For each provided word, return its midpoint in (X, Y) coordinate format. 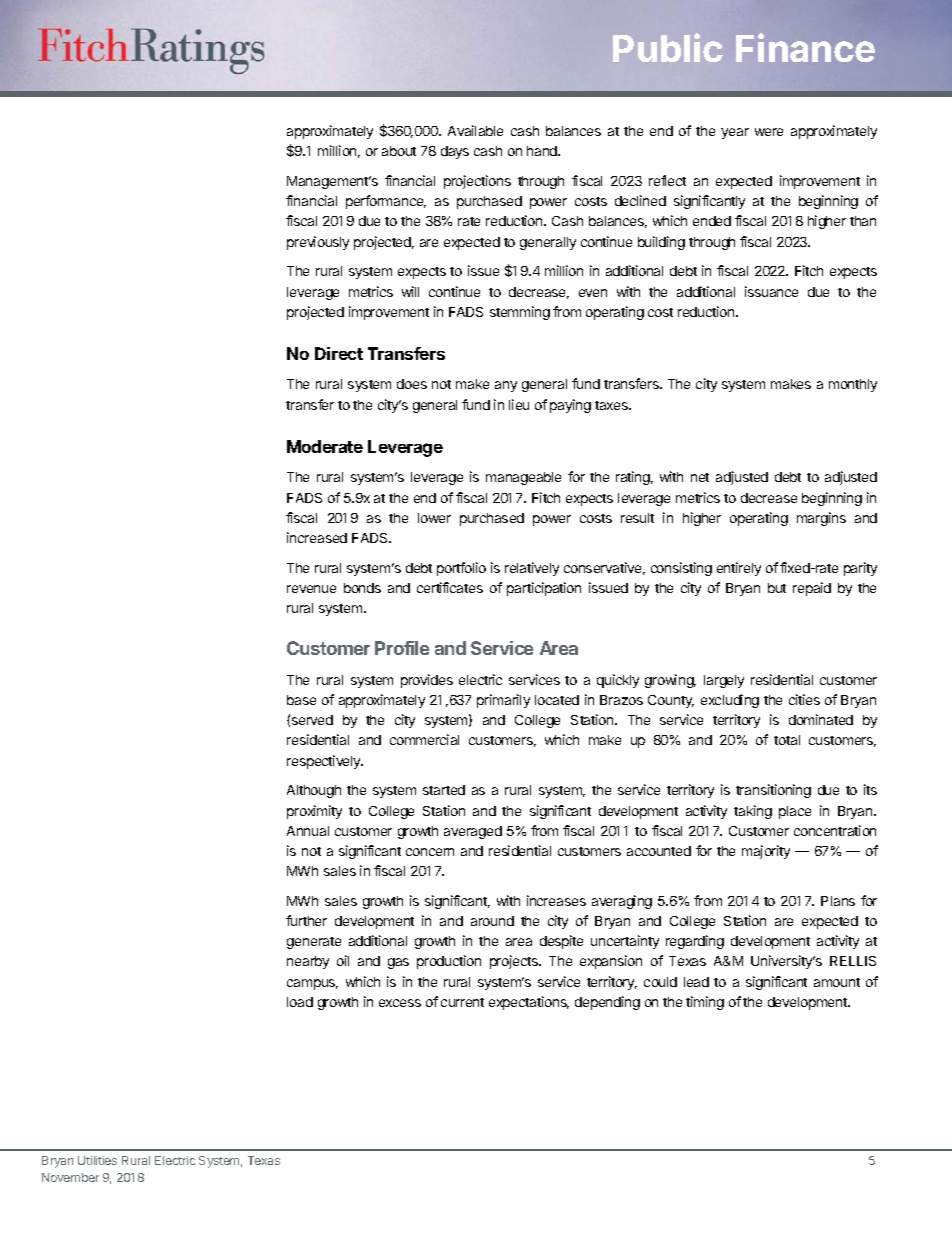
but (777, 588)
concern (430, 852)
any (506, 386)
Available (475, 130)
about (399, 151)
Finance (805, 47)
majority (766, 852)
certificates (450, 587)
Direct (339, 353)
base (301, 700)
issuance (771, 291)
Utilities (97, 1160)
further (306, 920)
